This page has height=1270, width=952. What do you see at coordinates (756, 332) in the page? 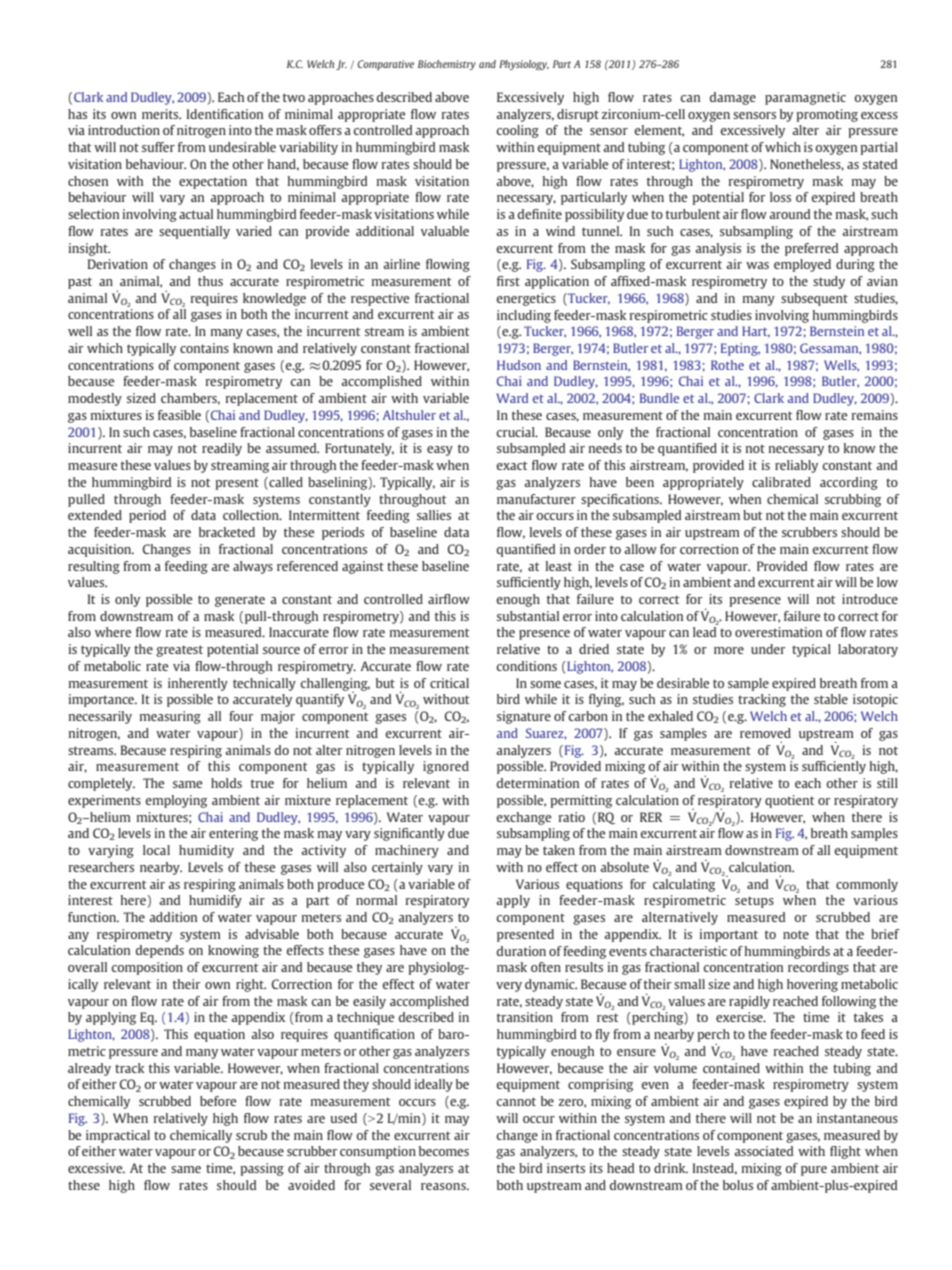
I see `Hart` at bounding box center [756, 332].
